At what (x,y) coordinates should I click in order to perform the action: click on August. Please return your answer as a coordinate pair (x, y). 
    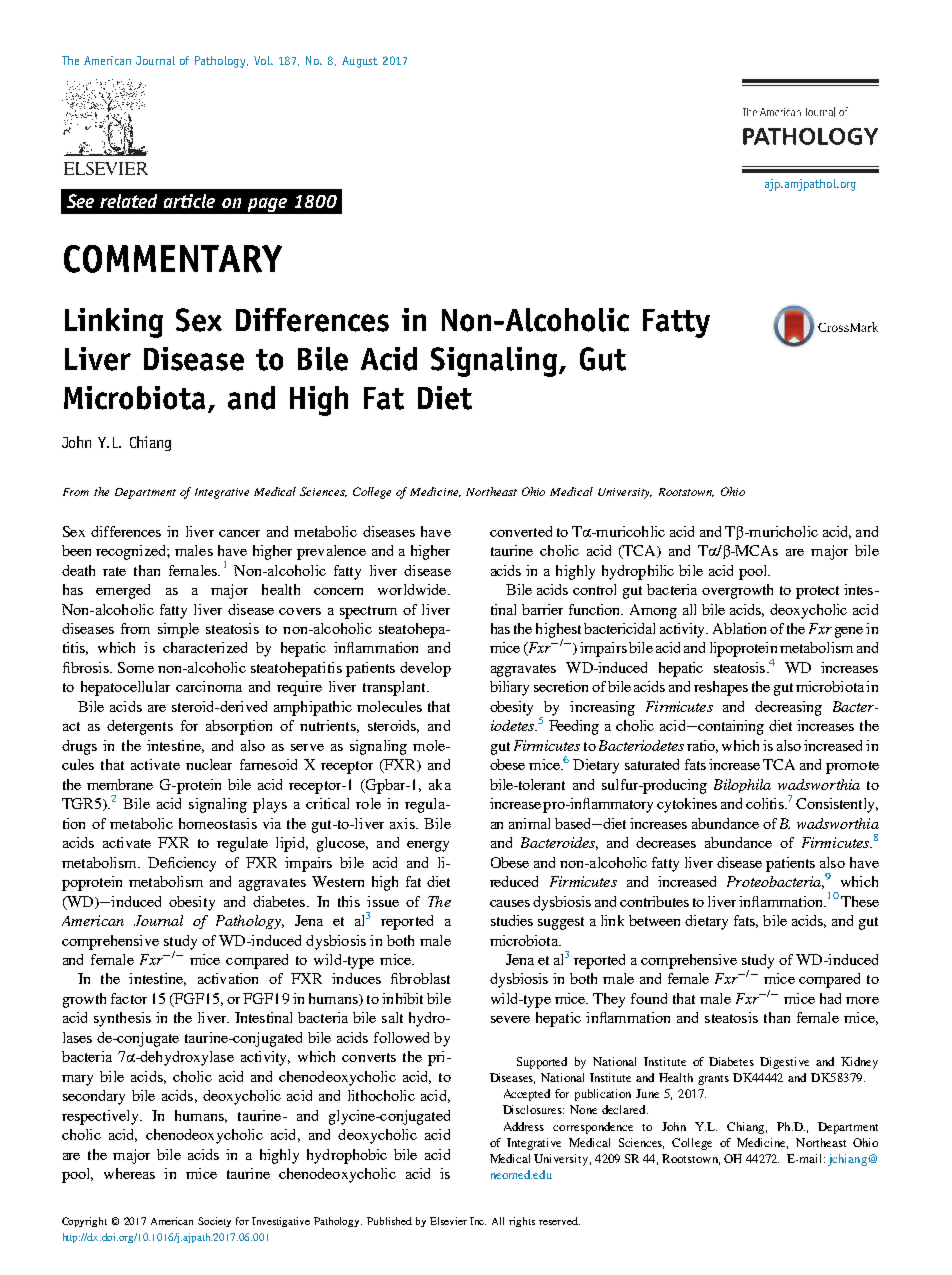
    Looking at the image, I should click on (360, 62).
